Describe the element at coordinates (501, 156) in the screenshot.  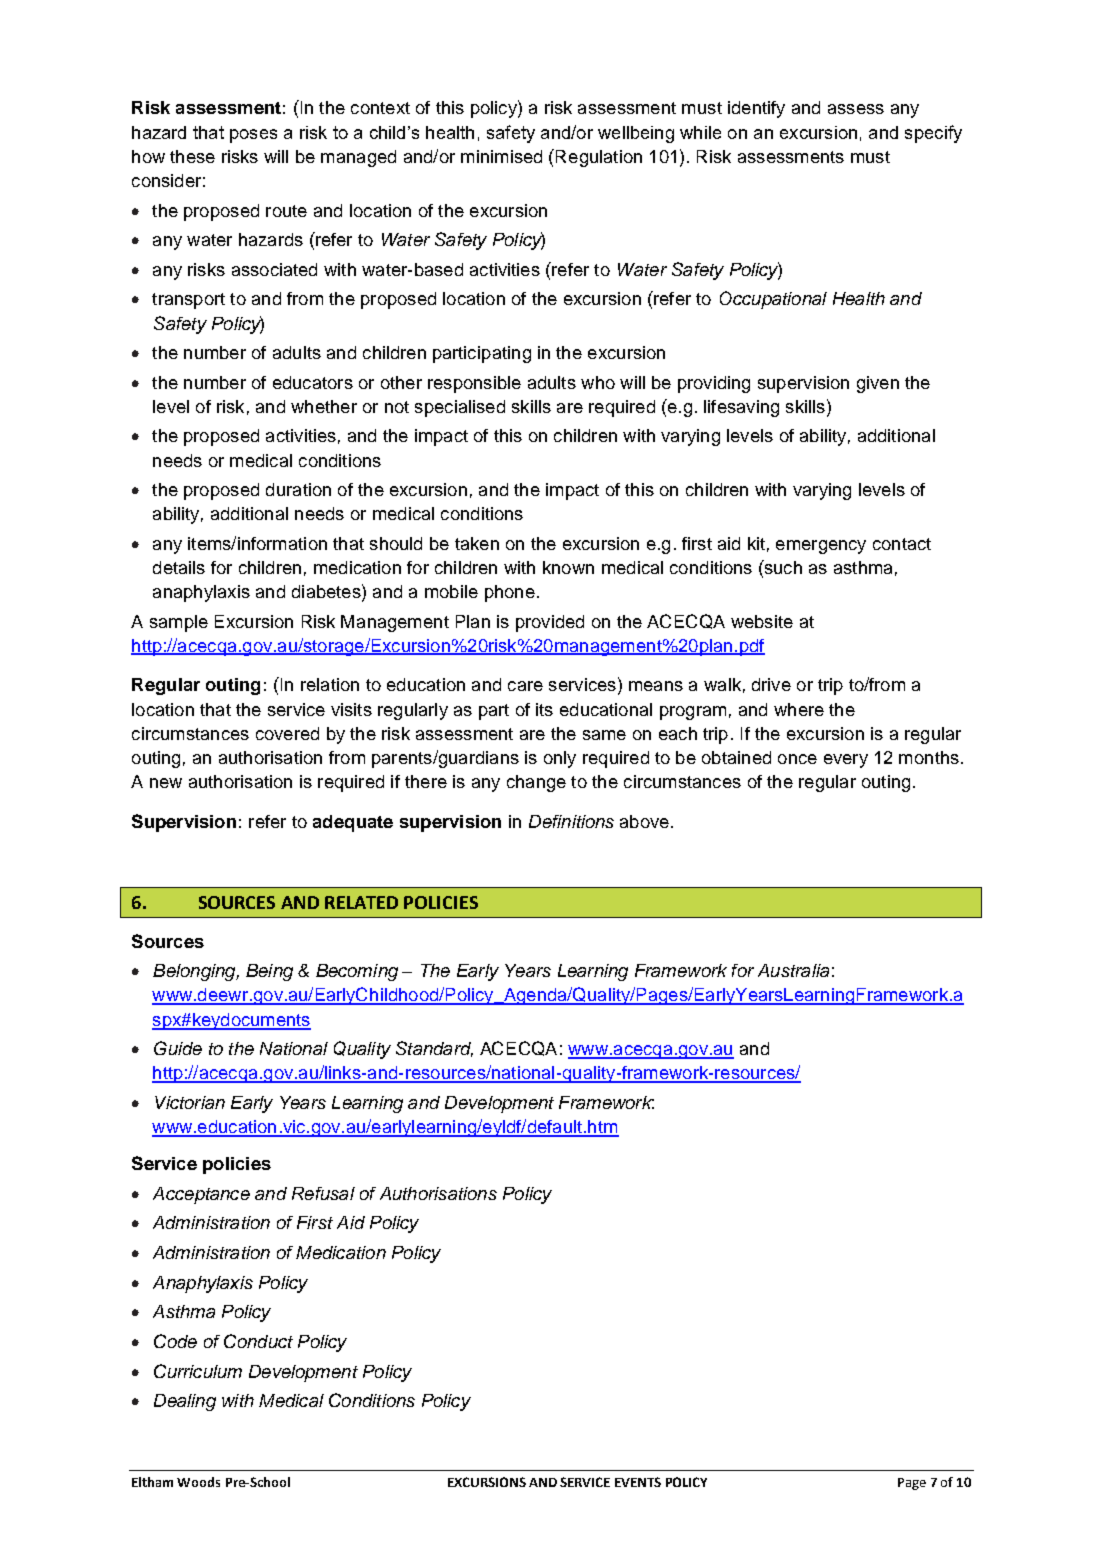
I see `minimised` at that location.
